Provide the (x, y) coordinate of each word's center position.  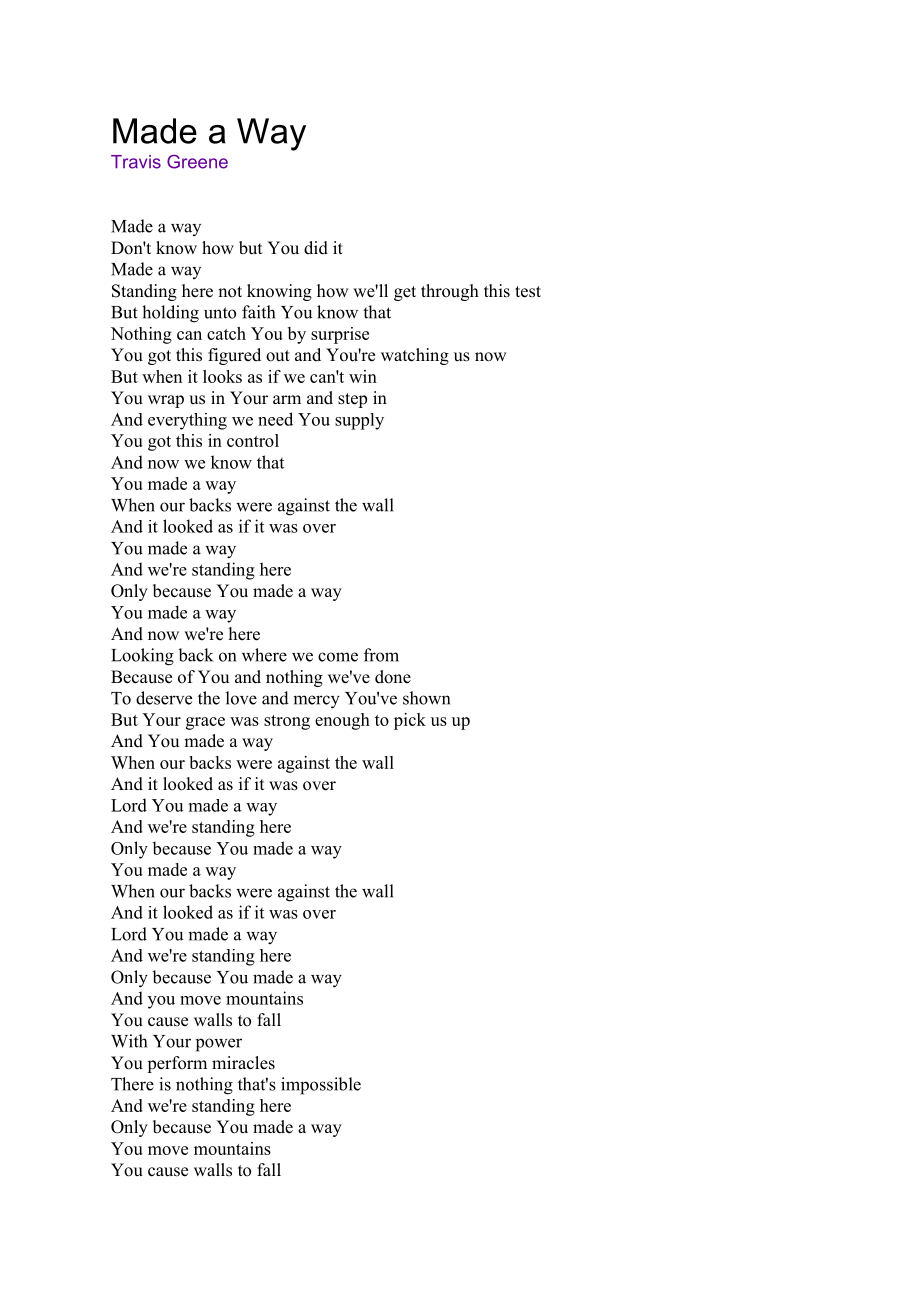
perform (177, 1064)
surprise (340, 335)
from (381, 655)
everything (187, 421)
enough (342, 721)
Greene (197, 161)
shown (426, 698)
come (338, 657)
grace (205, 723)
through (450, 292)
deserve (164, 698)
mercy (316, 702)
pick (410, 721)
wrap (166, 401)
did (316, 248)
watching (415, 356)
